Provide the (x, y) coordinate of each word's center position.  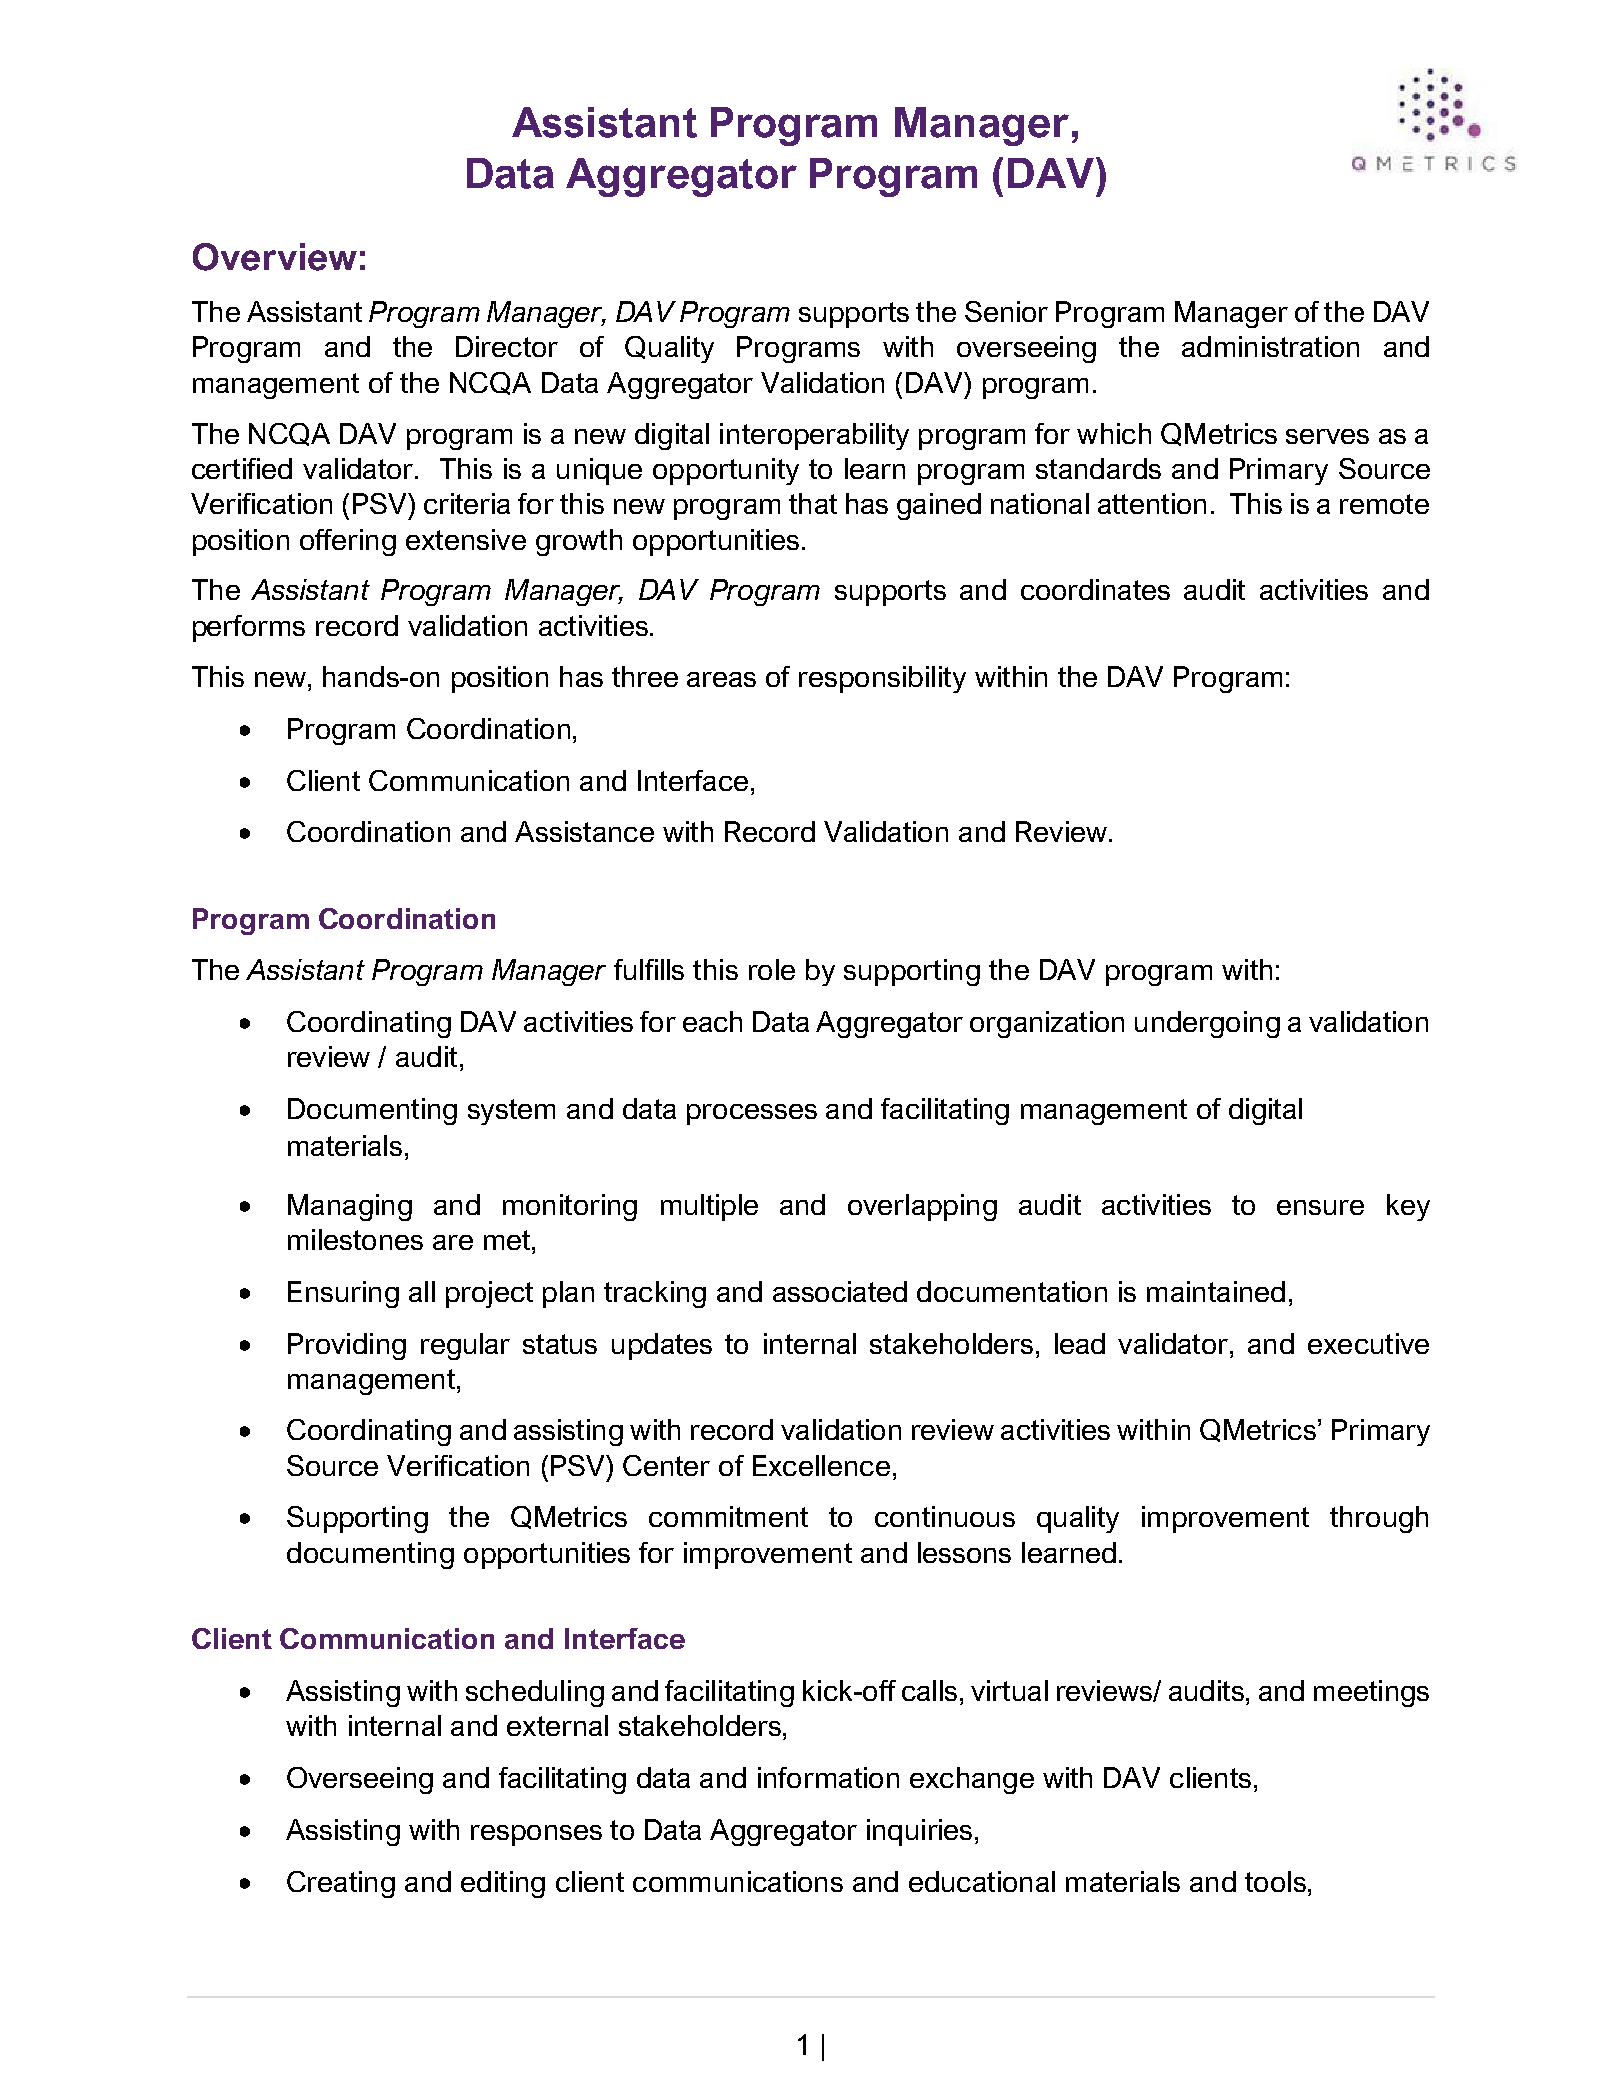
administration (1270, 346)
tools (1275, 1881)
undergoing (1207, 1024)
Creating (341, 1884)
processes (752, 1114)
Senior (1006, 311)
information (828, 1777)
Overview (275, 257)
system (511, 1112)
